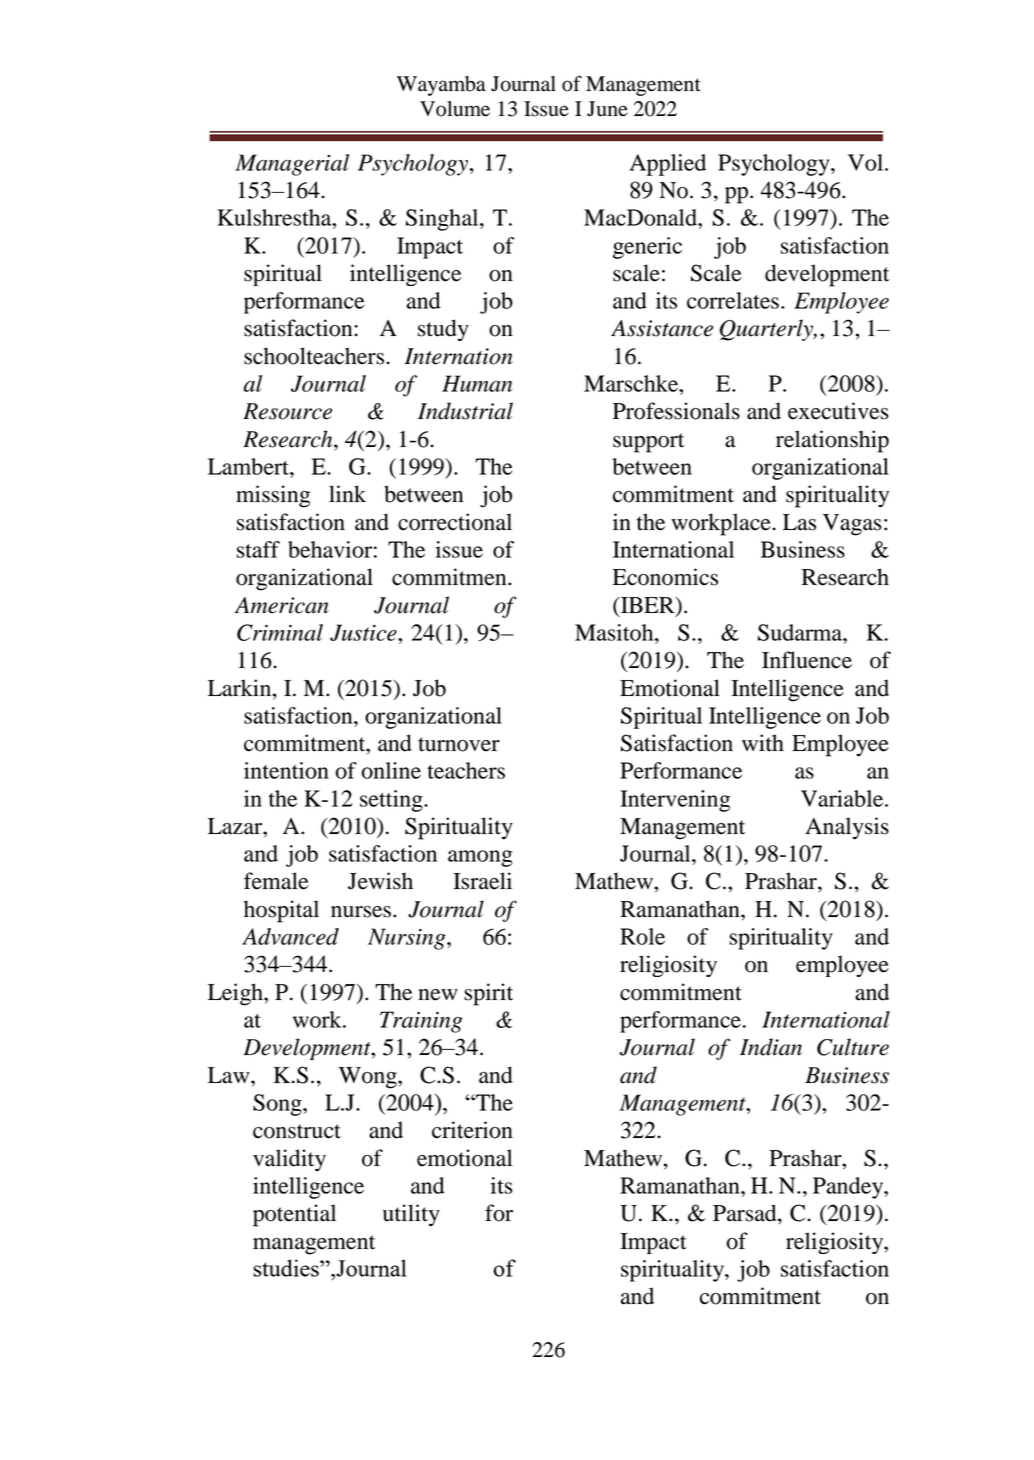 The width and height of the image is (1034, 1460). Describe the element at coordinates (292, 165) in the image. I see `Managerial` at that location.
